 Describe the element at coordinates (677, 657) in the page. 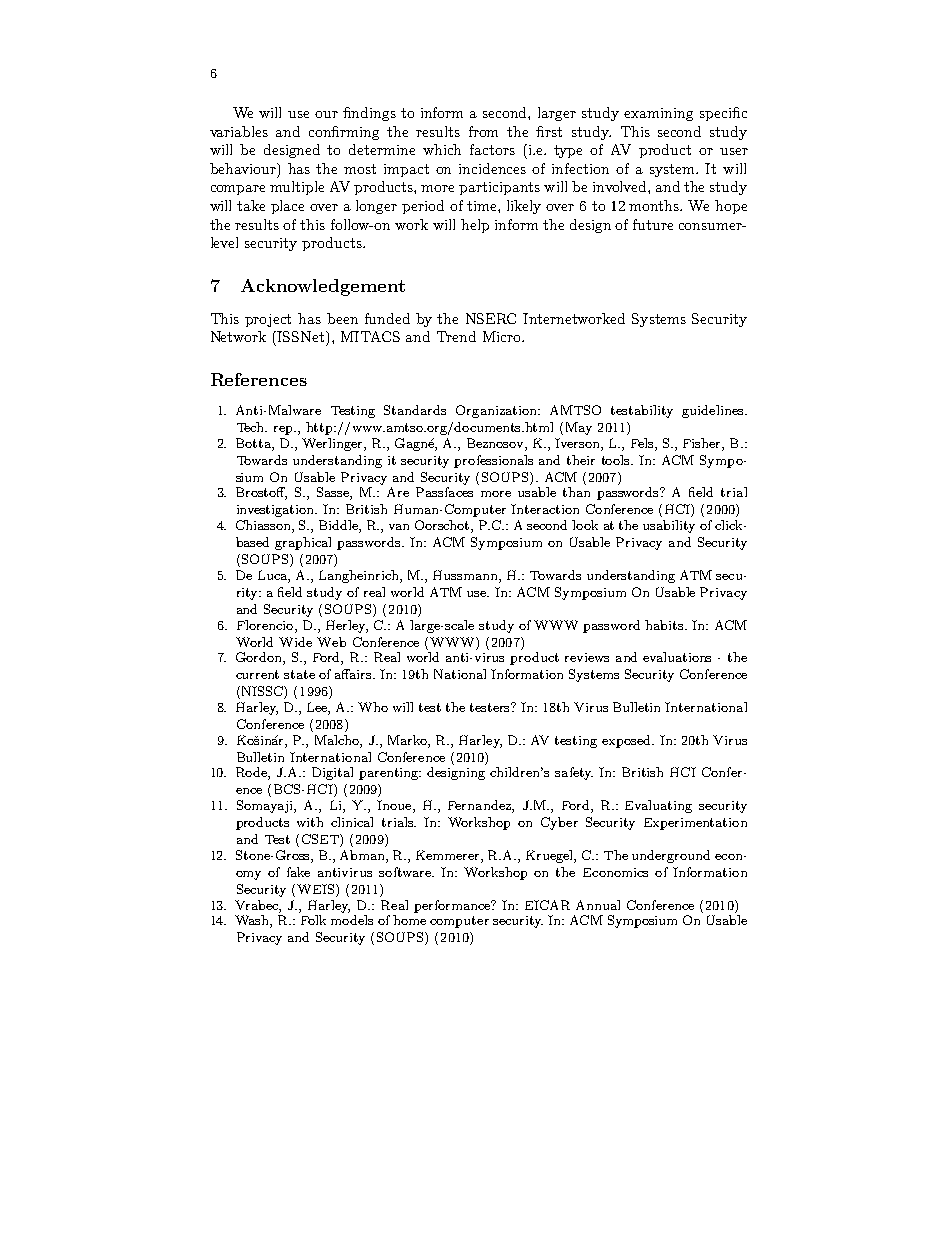

I see `evaluations` at that location.
